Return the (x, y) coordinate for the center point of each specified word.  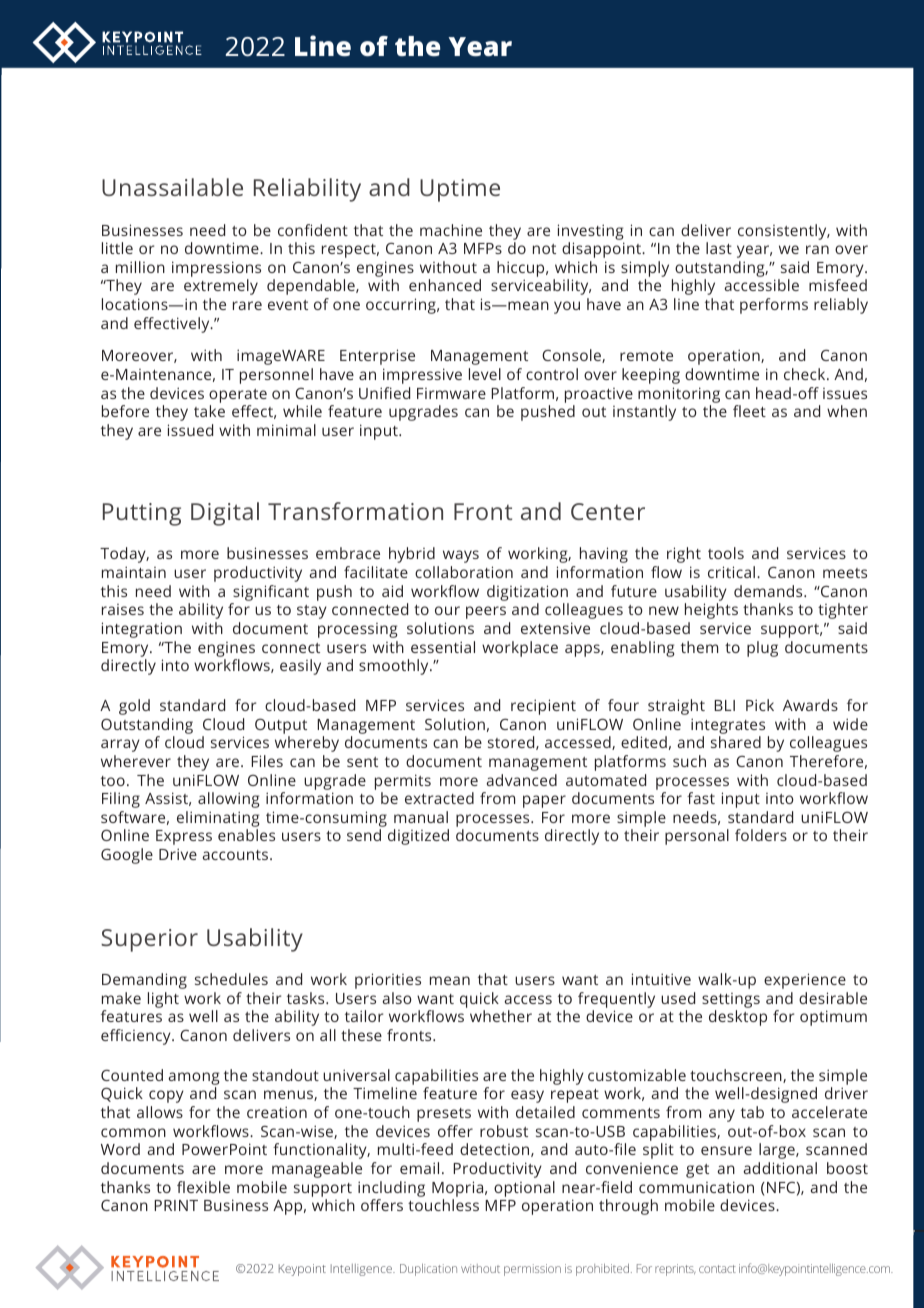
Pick (760, 705)
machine (451, 230)
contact (717, 1269)
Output (281, 726)
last (719, 248)
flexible (203, 1187)
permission (532, 1270)
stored (512, 743)
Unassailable (172, 187)
